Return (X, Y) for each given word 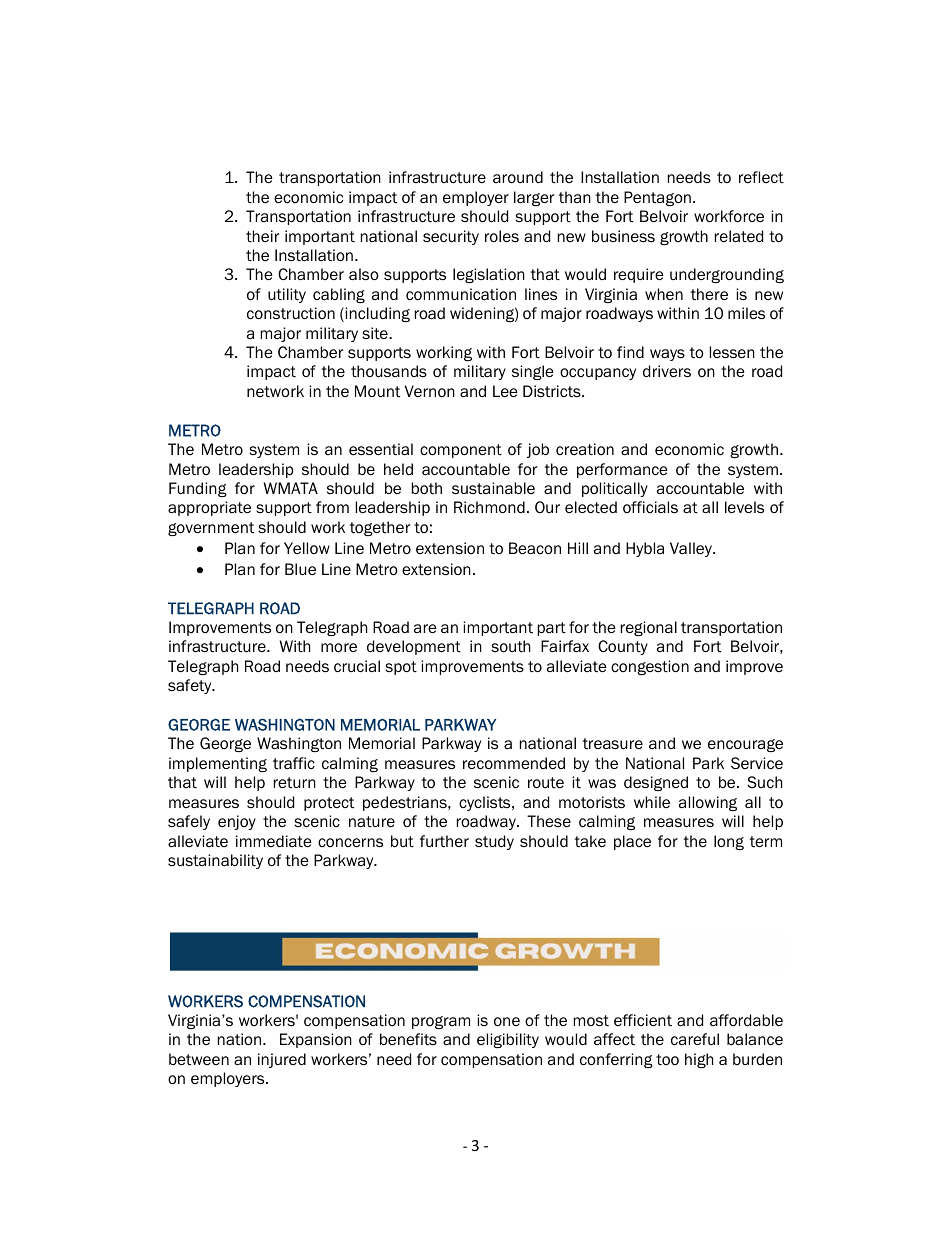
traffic (294, 763)
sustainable (493, 488)
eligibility (508, 1040)
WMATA (291, 488)
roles (502, 236)
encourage (745, 745)
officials (650, 507)
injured (282, 1060)
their (262, 236)
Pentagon (657, 198)
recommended (514, 763)
